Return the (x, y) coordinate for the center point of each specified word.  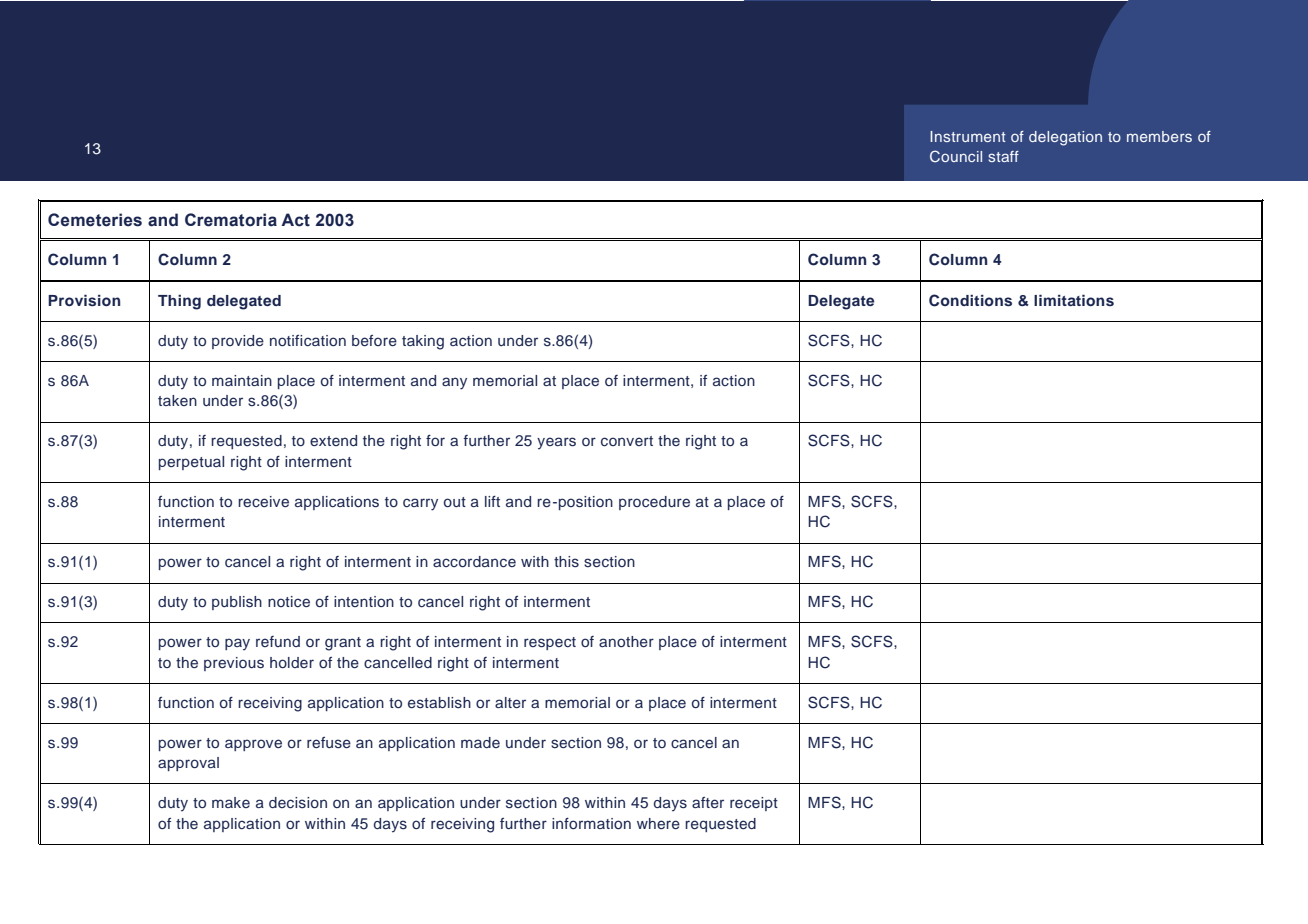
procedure (654, 503)
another (626, 641)
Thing (179, 302)
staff (1003, 156)
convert (627, 441)
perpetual (191, 463)
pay (237, 644)
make (231, 802)
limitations (1074, 300)
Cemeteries (95, 220)
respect (550, 643)
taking (423, 342)
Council (956, 156)
